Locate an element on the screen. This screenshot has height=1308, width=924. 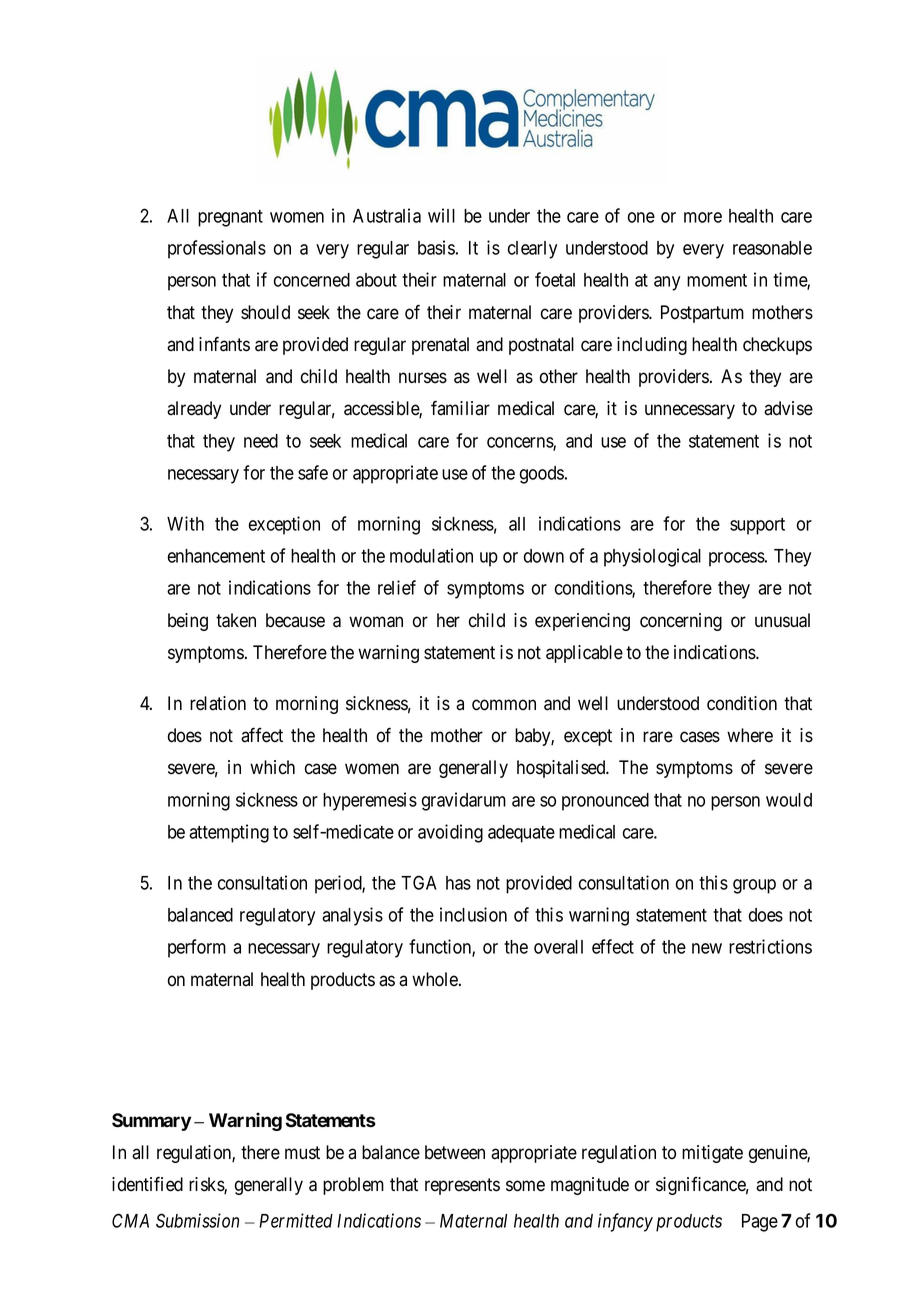
basis is located at coordinates (436, 247).
